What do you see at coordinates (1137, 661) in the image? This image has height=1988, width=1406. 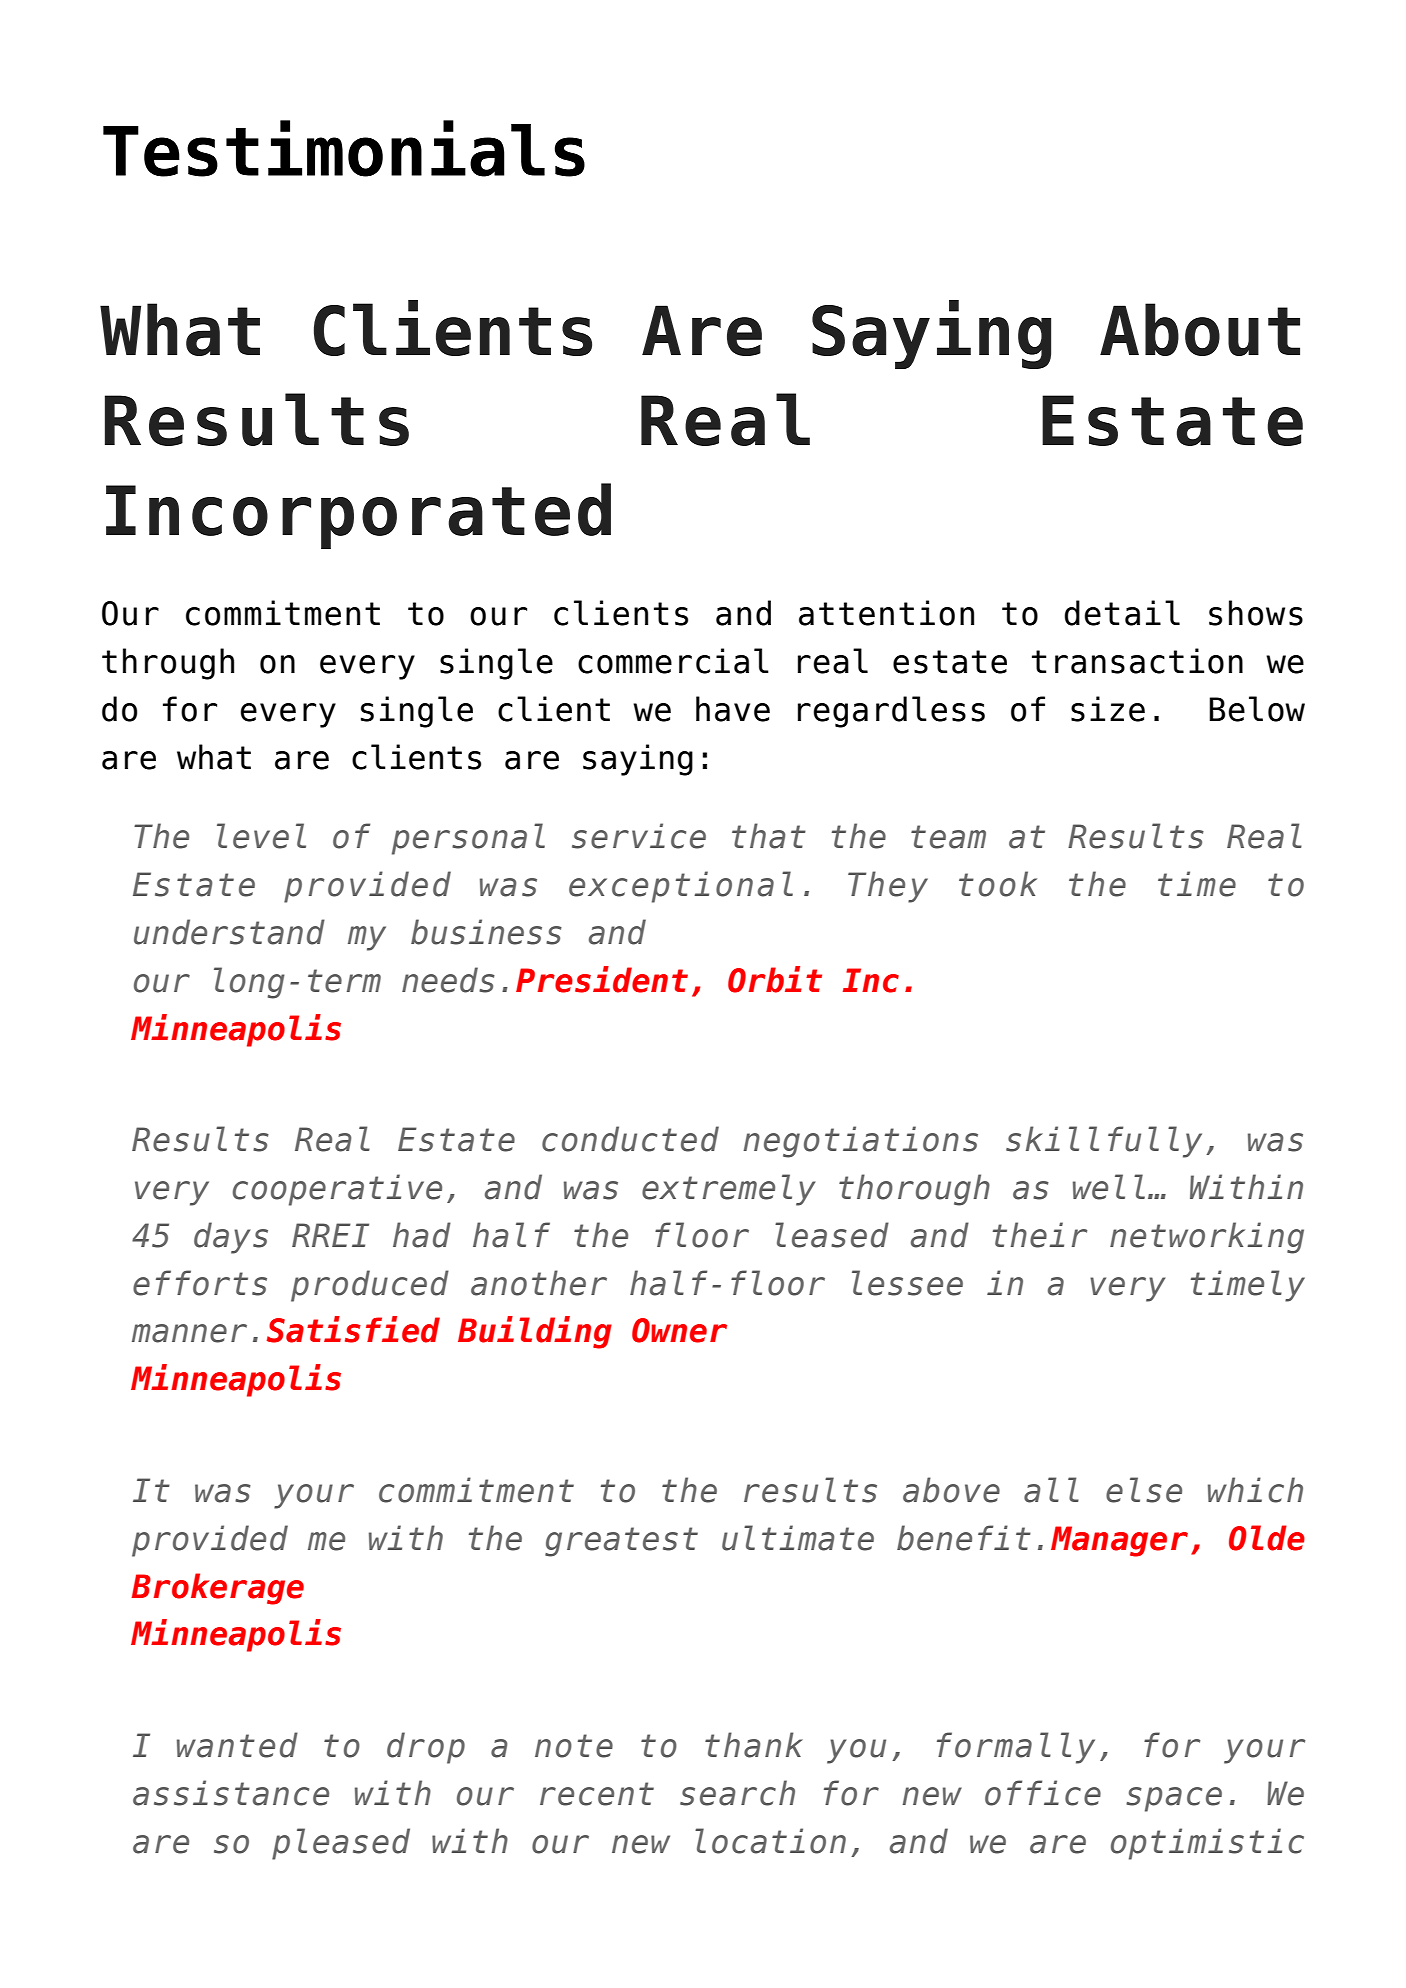 I see `transaction` at bounding box center [1137, 661].
